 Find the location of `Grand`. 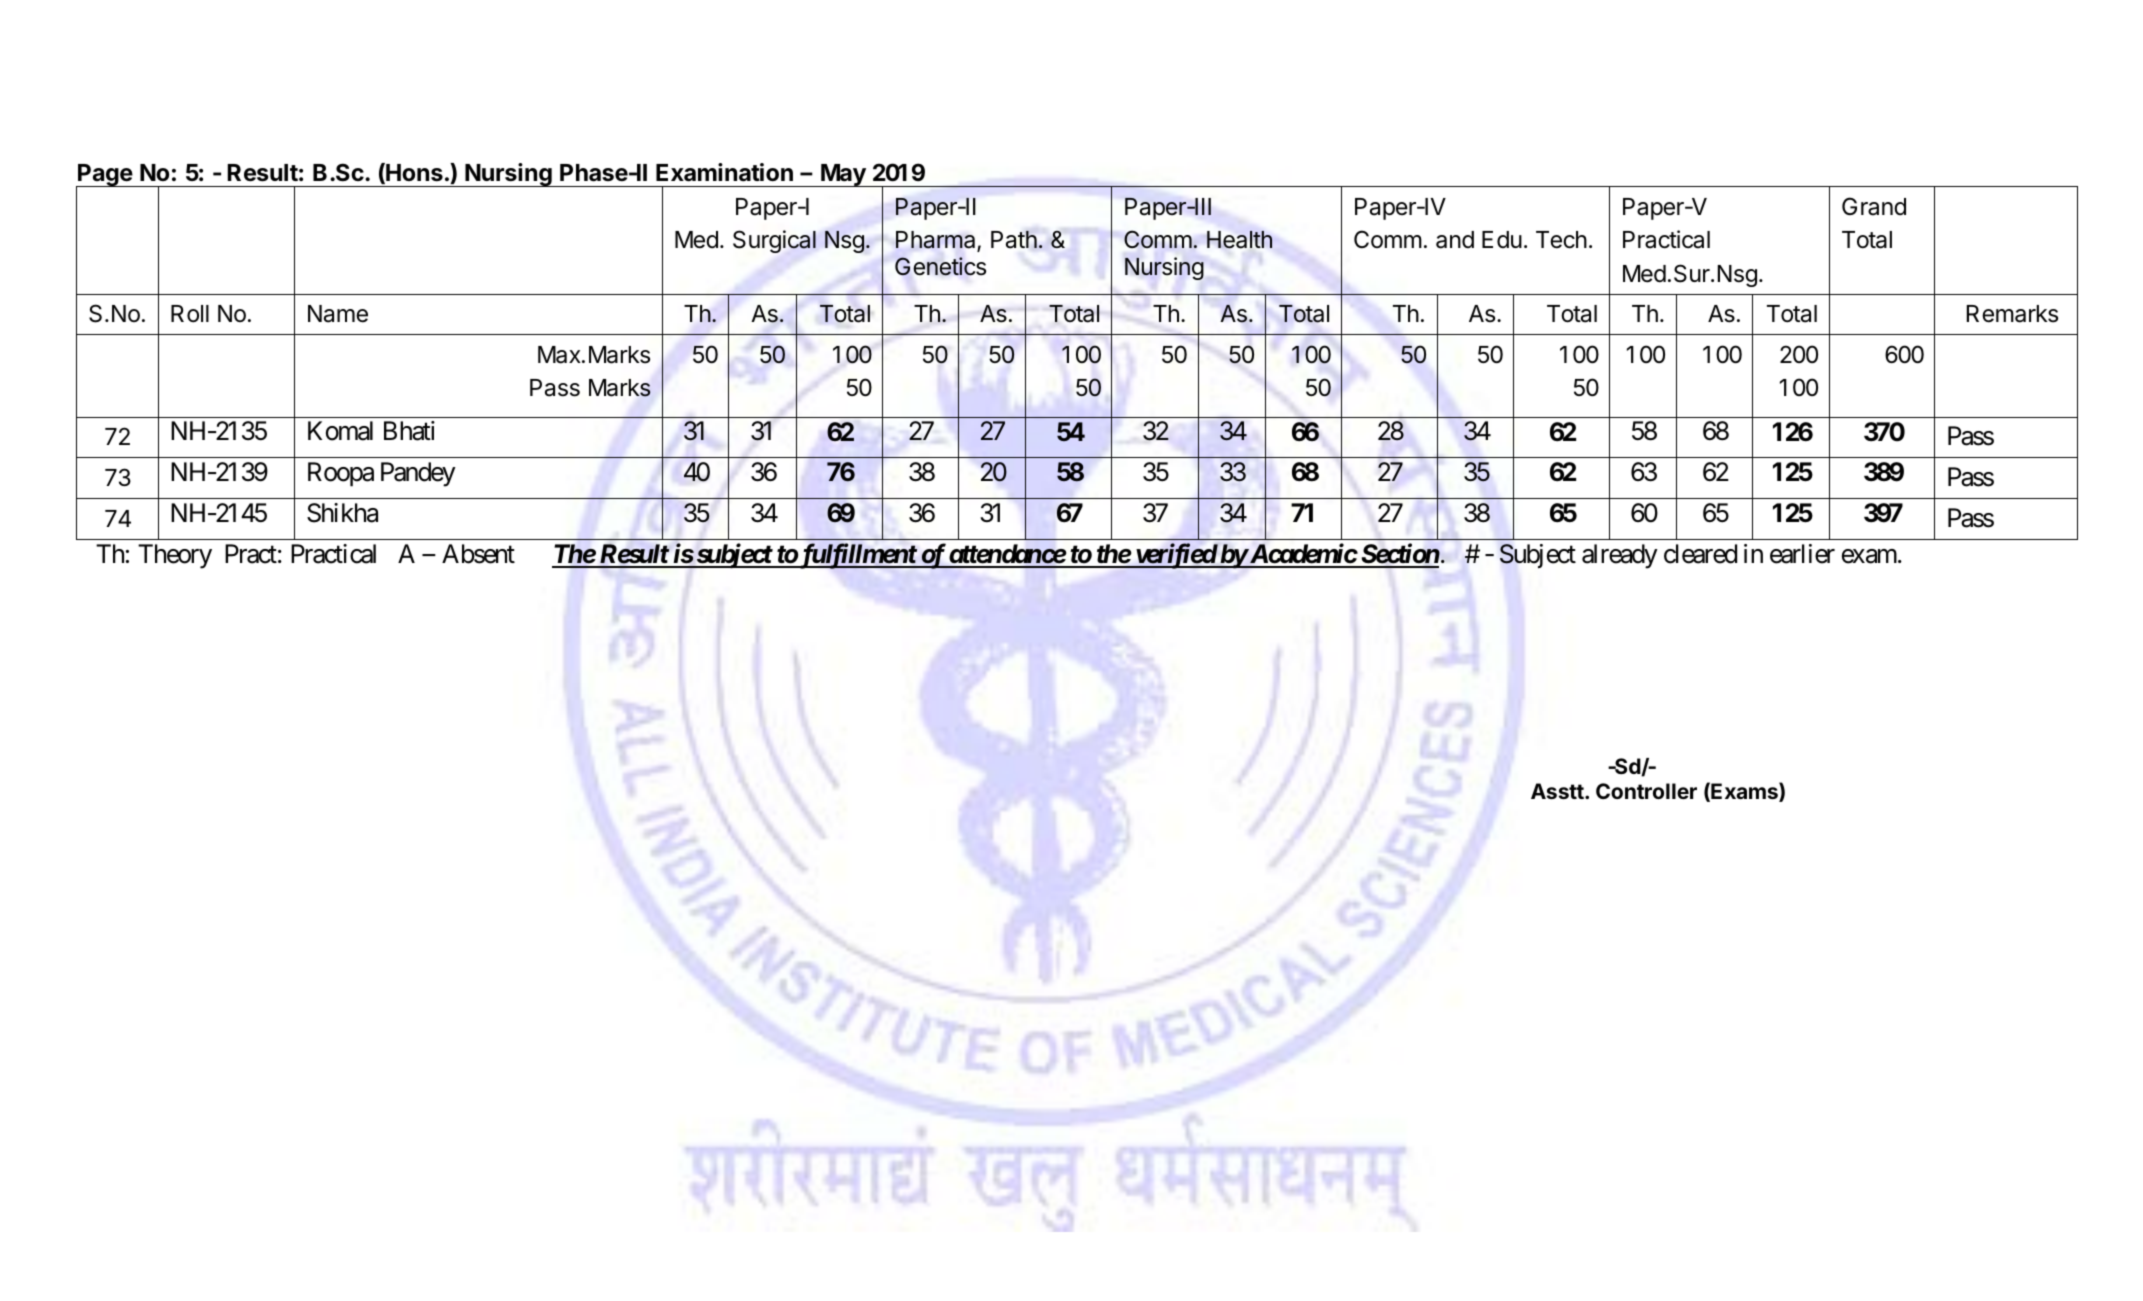

Grand is located at coordinates (1874, 206).
